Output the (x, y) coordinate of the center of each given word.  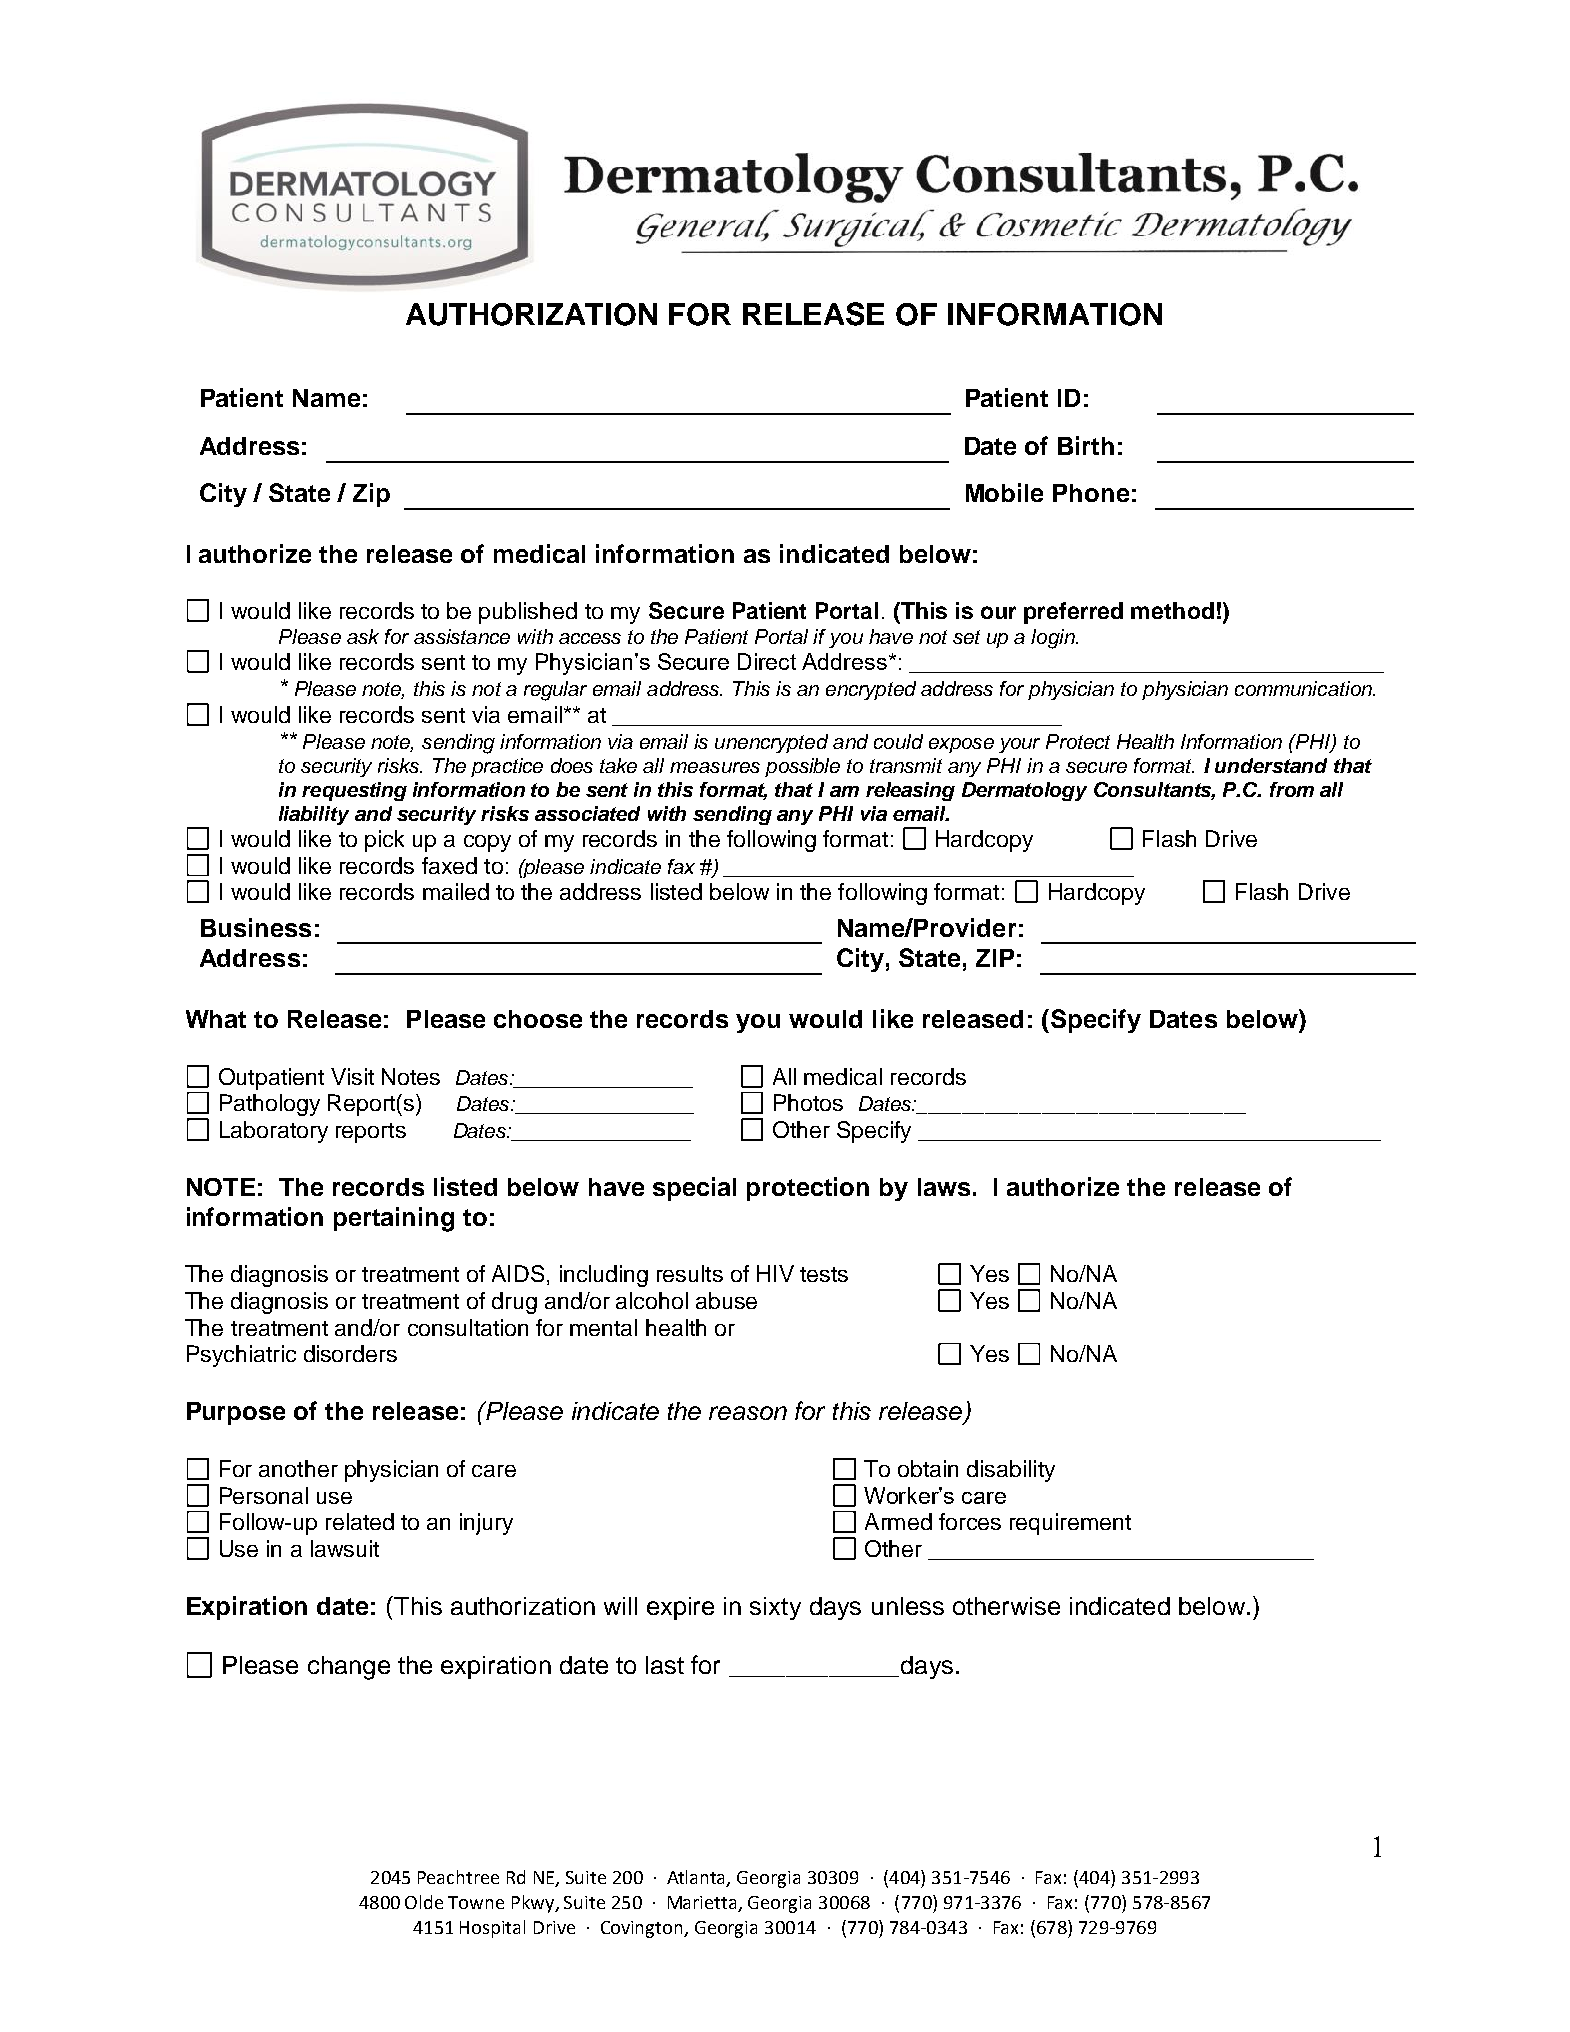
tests (824, 1274)
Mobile (1004, 492)
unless (908, 1606)
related (360, 1521)
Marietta (703, 1904)
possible (802, 767)
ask (363, 636)
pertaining (394, 1219)
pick (384, 841)
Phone (1091, 493)
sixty (775, 1608)
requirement (1070, 1524)
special (694, 1189)
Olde (424, 1902)
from (1292, 789)
